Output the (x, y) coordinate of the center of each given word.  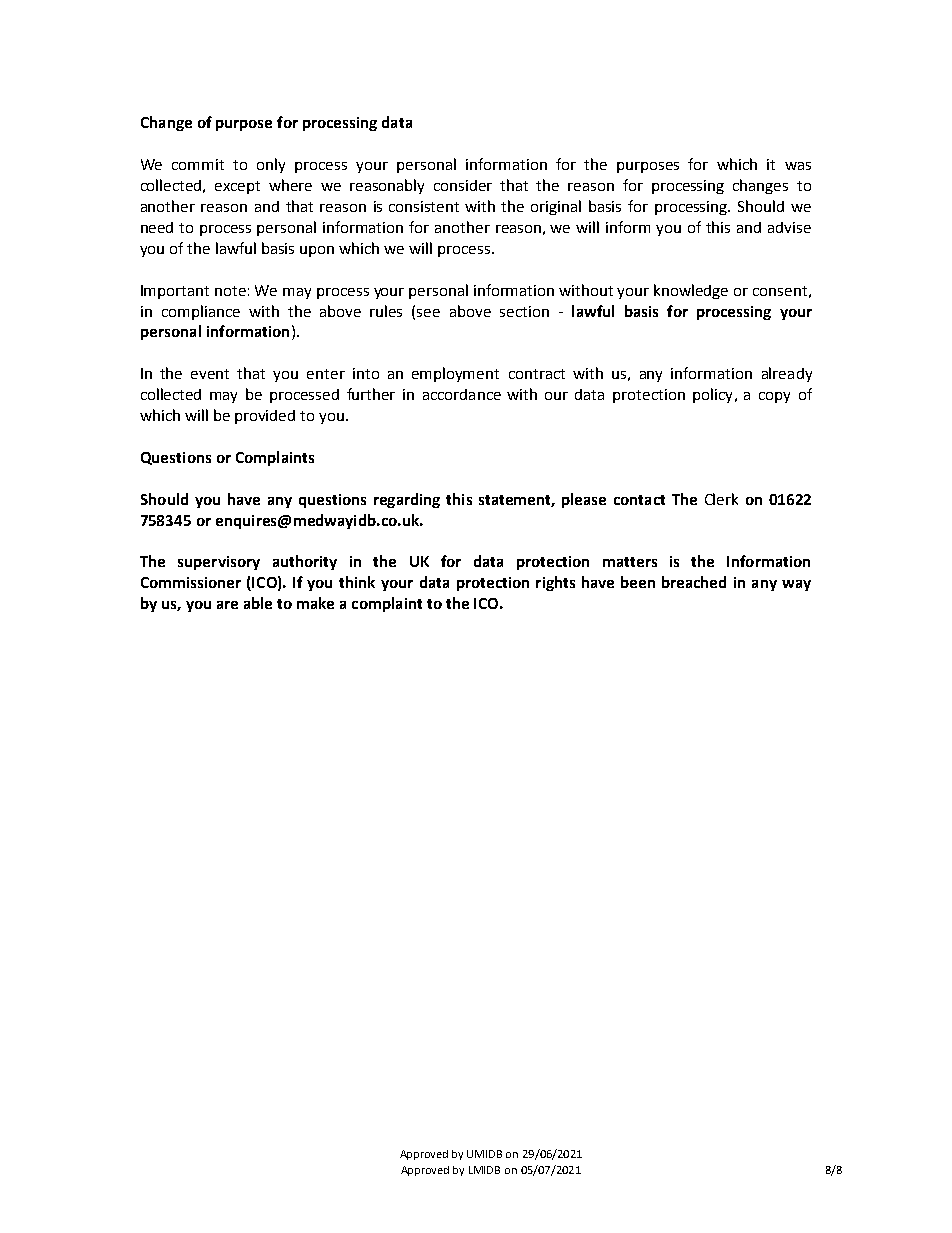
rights (555, 583)
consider (463, 185)
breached (694, 582)
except (237, 187)
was (798, 166)
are (227, 605)
